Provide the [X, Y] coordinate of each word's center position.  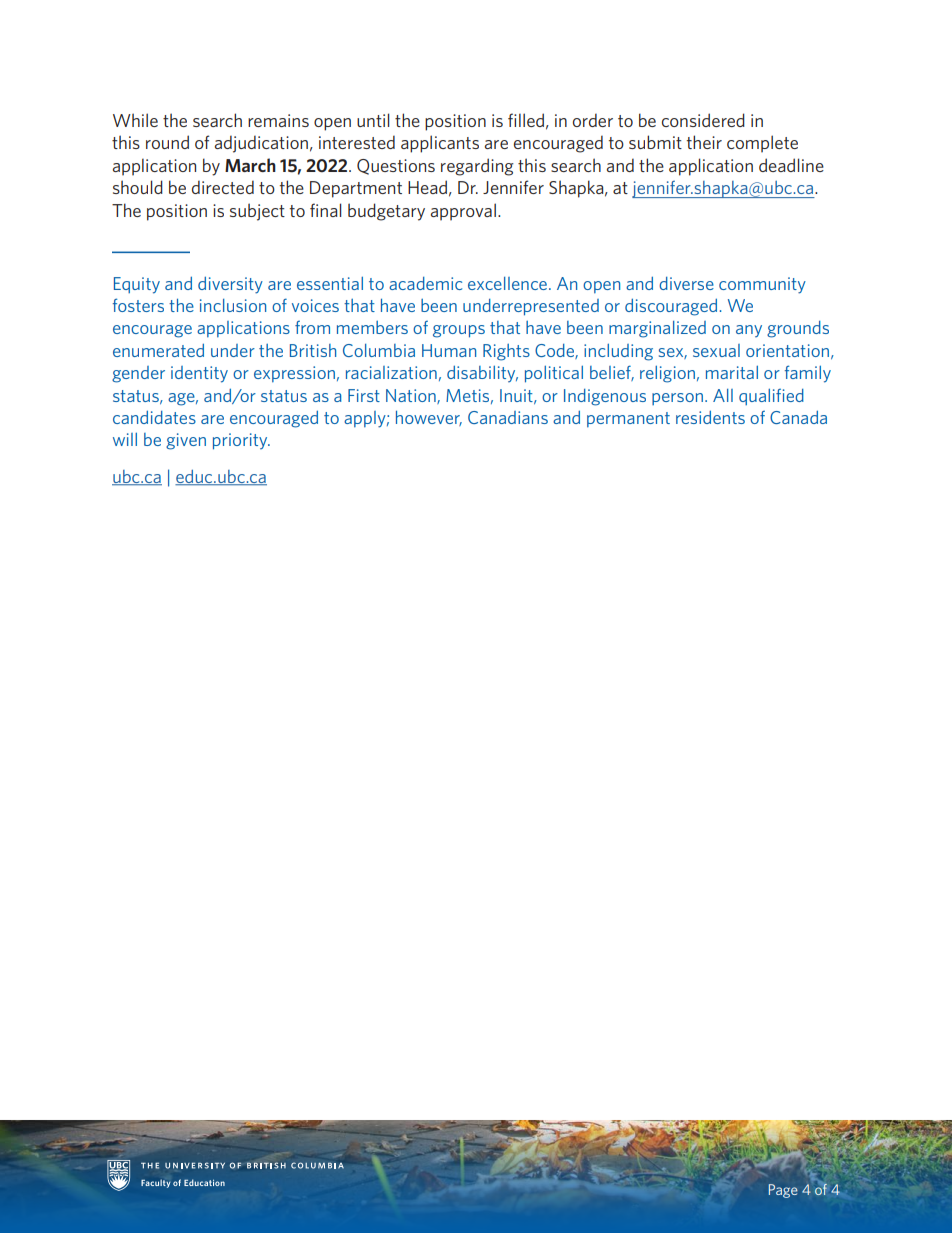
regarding [477, 167]
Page [783, 1191]
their [704, 142]
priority [241, 441]
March [250, 165]
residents [710, 417]
